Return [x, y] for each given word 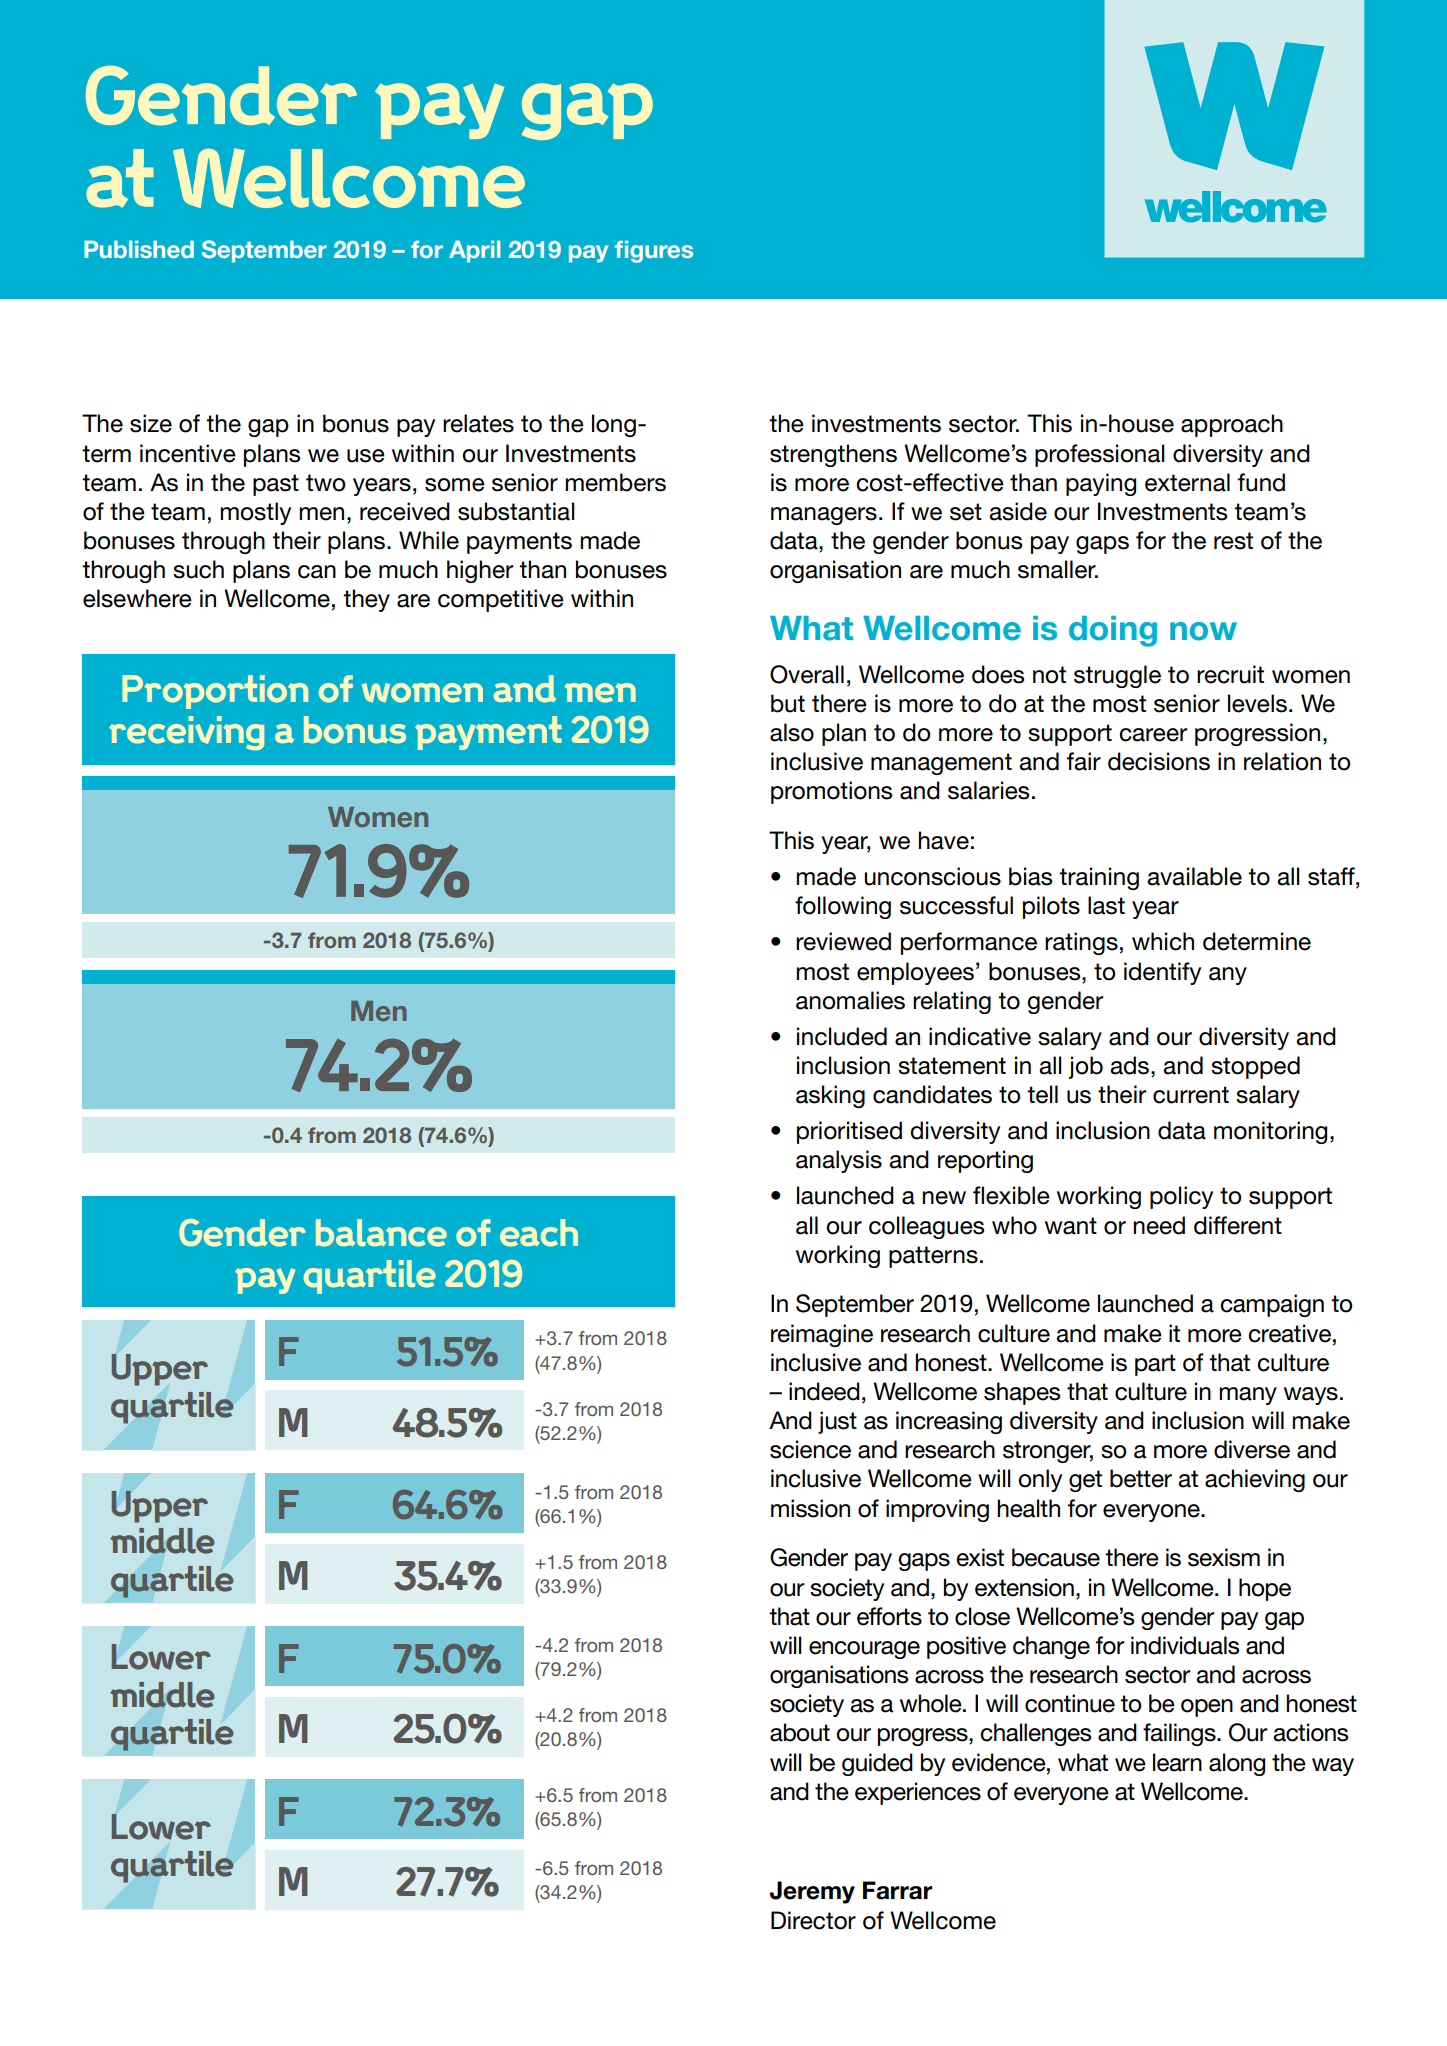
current [1191, 1095]
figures [654, 251]
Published [139, 249]
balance [381, 1233]
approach [1232, 425]
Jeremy [812, 1892]
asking [830, 1096]
